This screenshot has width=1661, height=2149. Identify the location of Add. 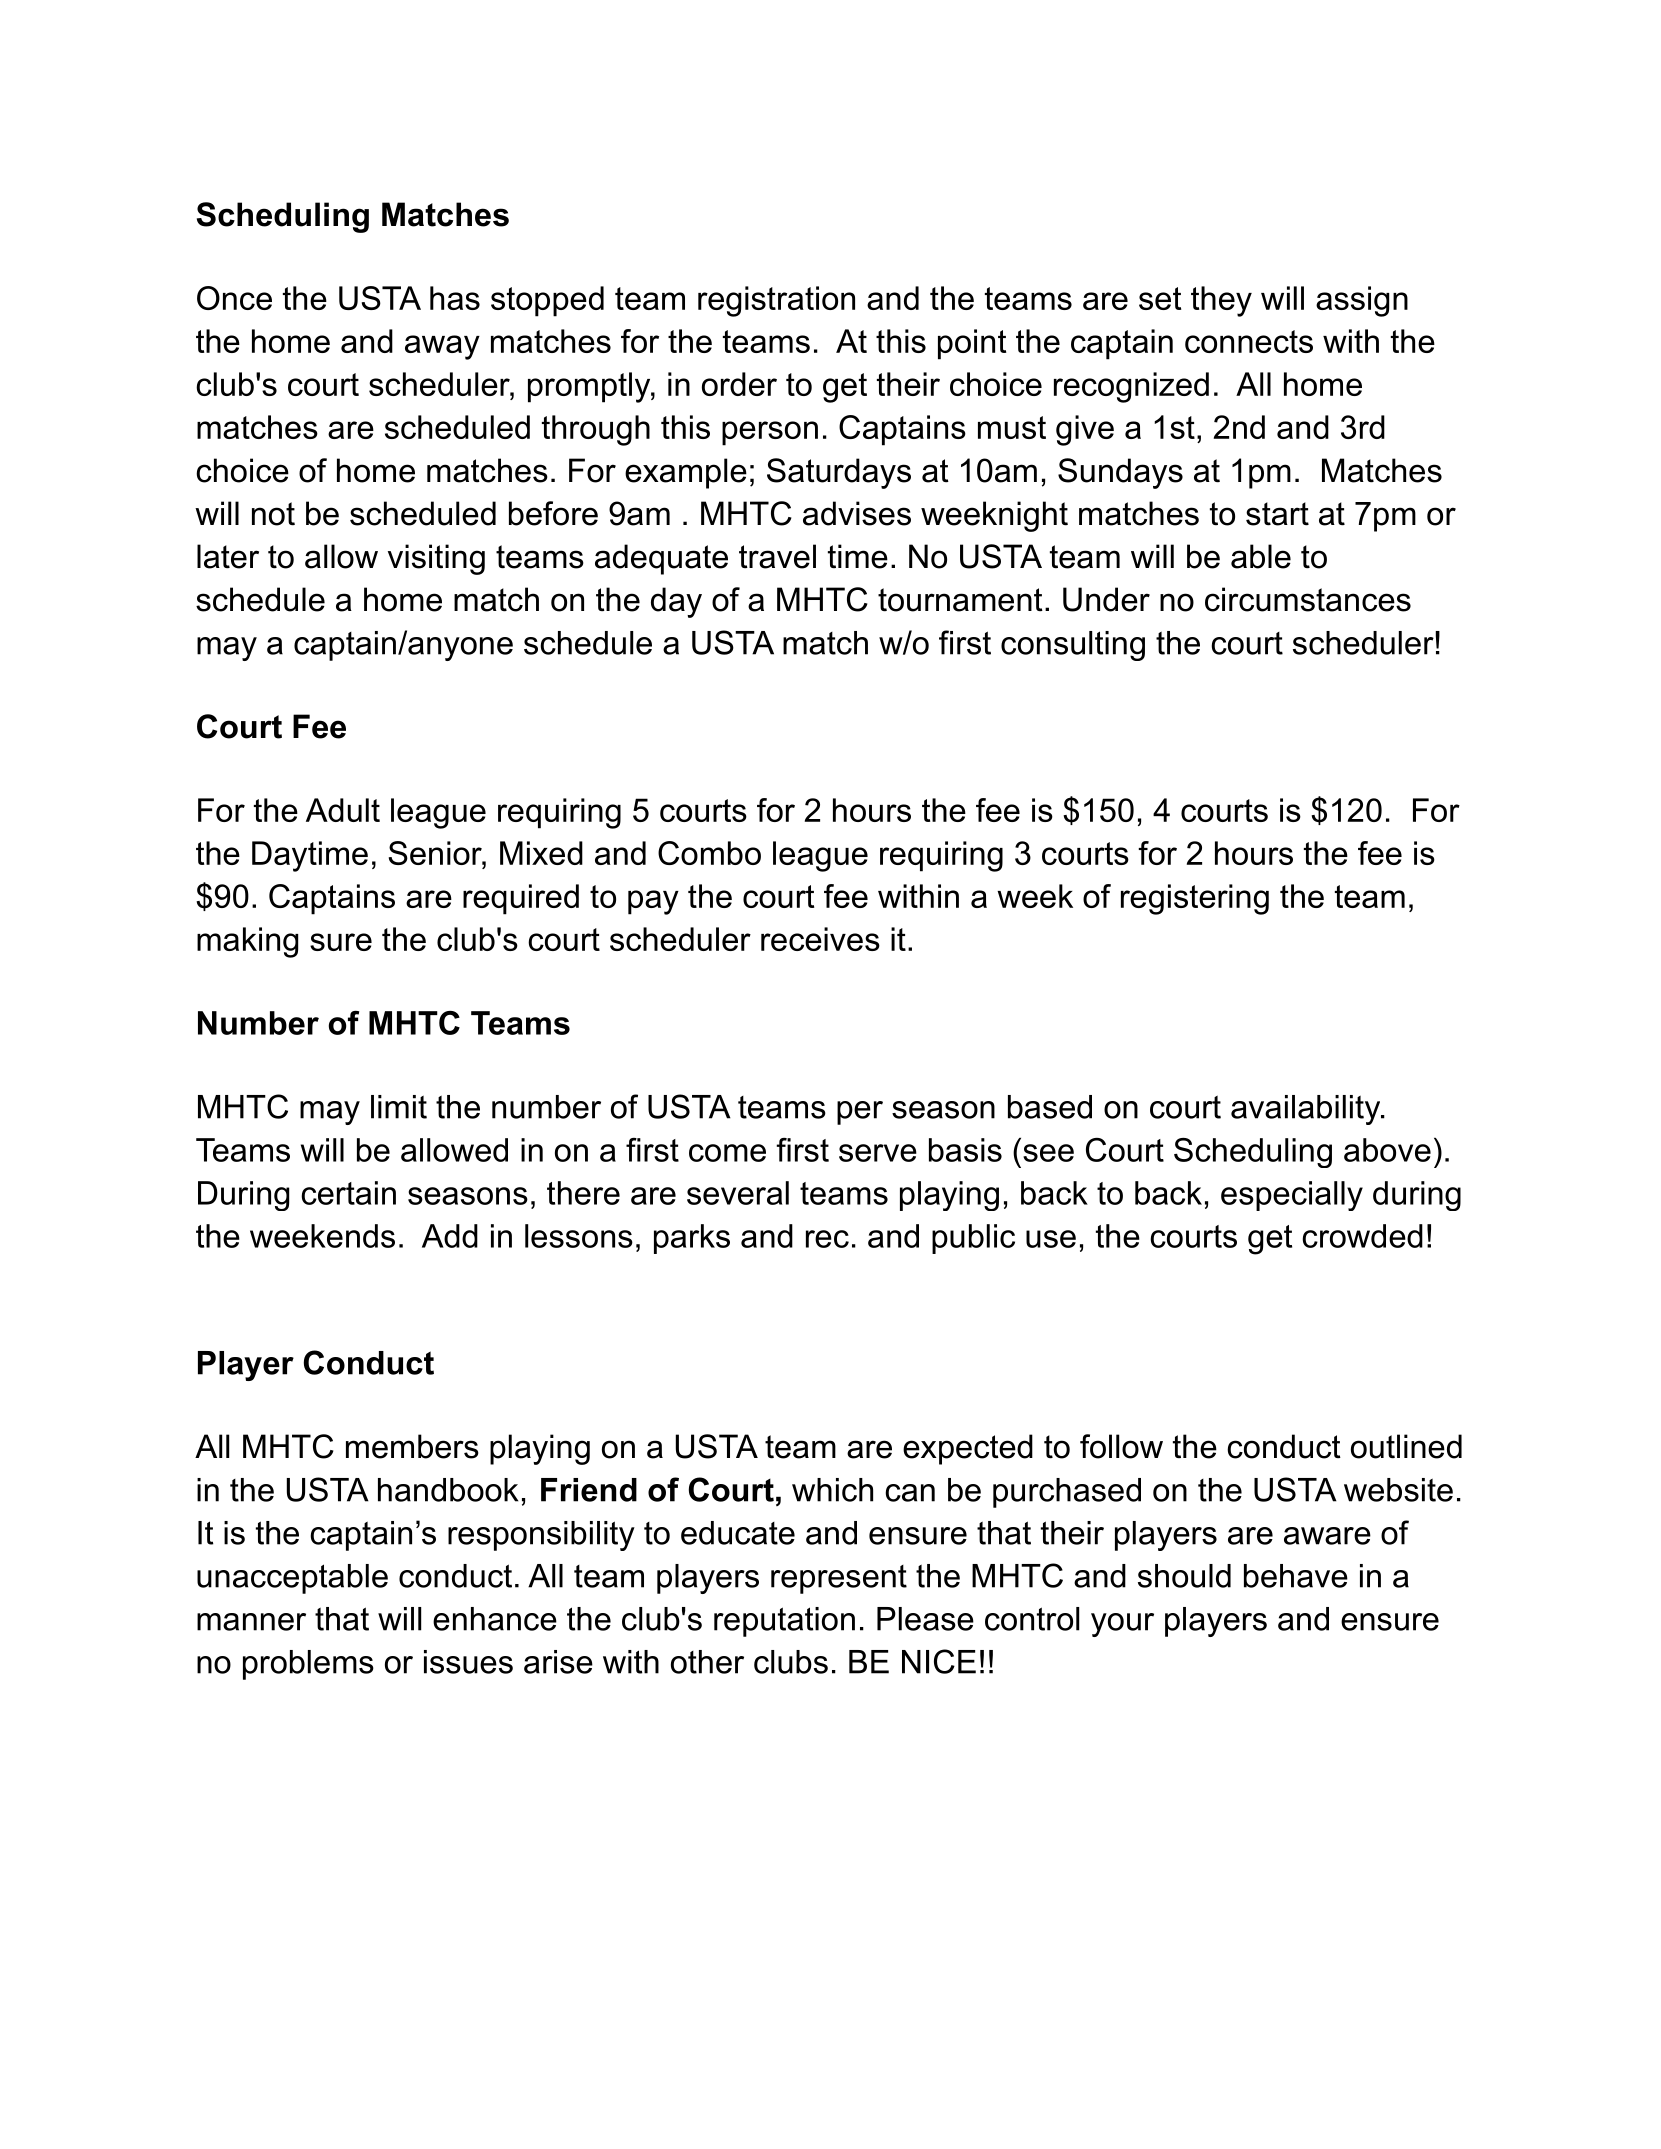
(450, 1236).
